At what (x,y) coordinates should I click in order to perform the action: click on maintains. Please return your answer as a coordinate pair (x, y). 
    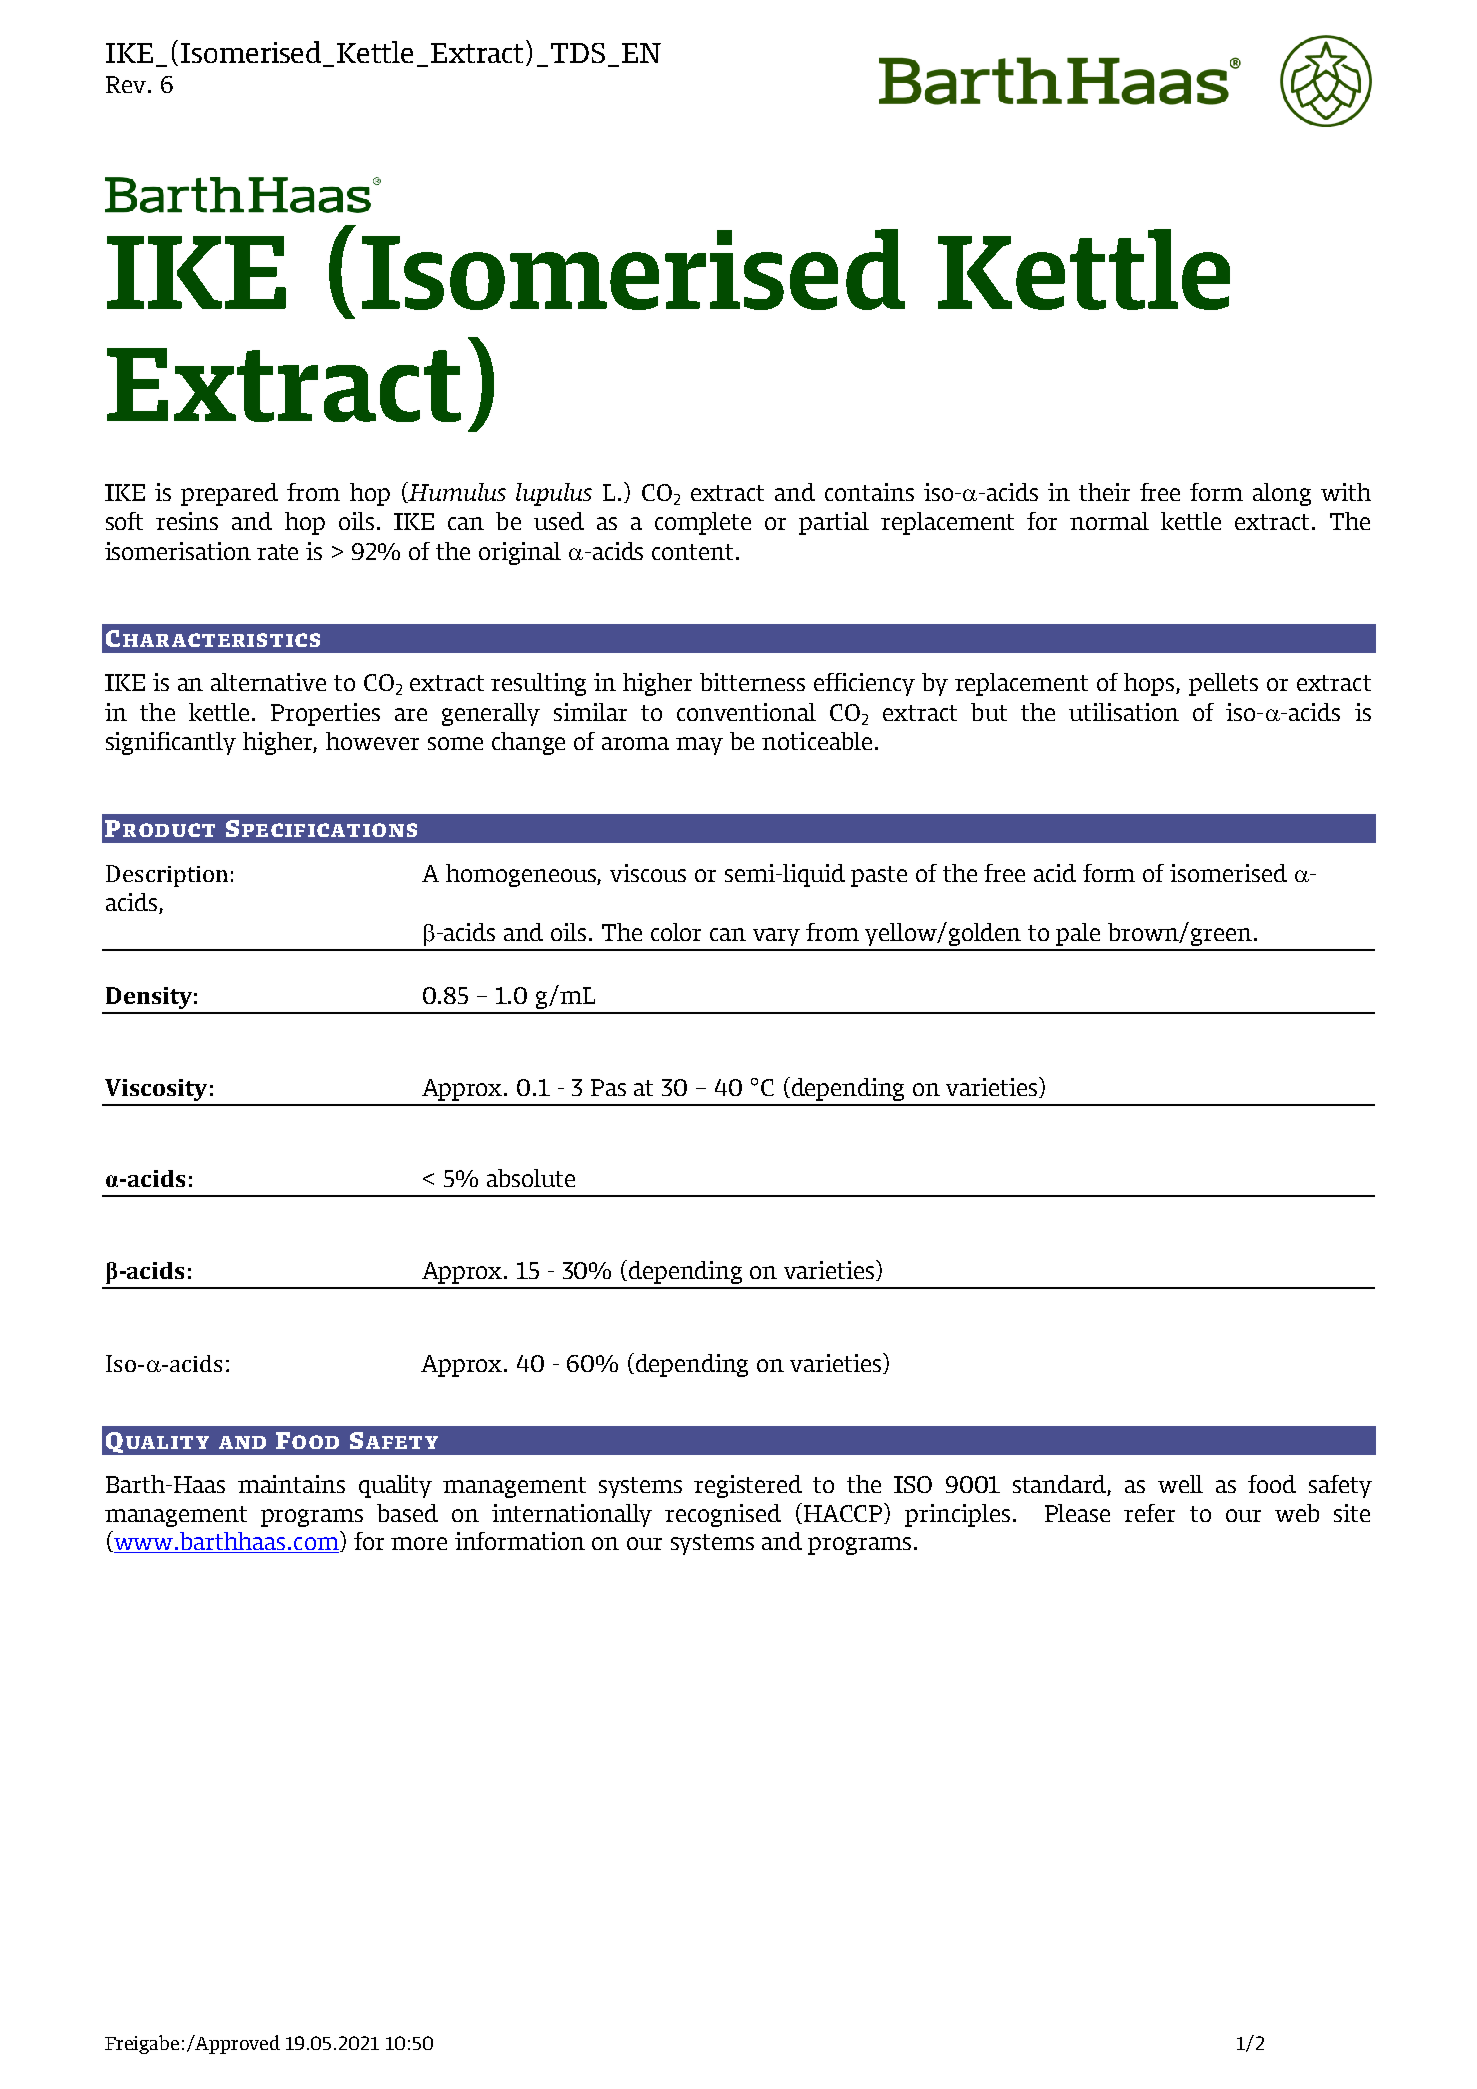
    Looking at the image, I should click on (291, 1484).
